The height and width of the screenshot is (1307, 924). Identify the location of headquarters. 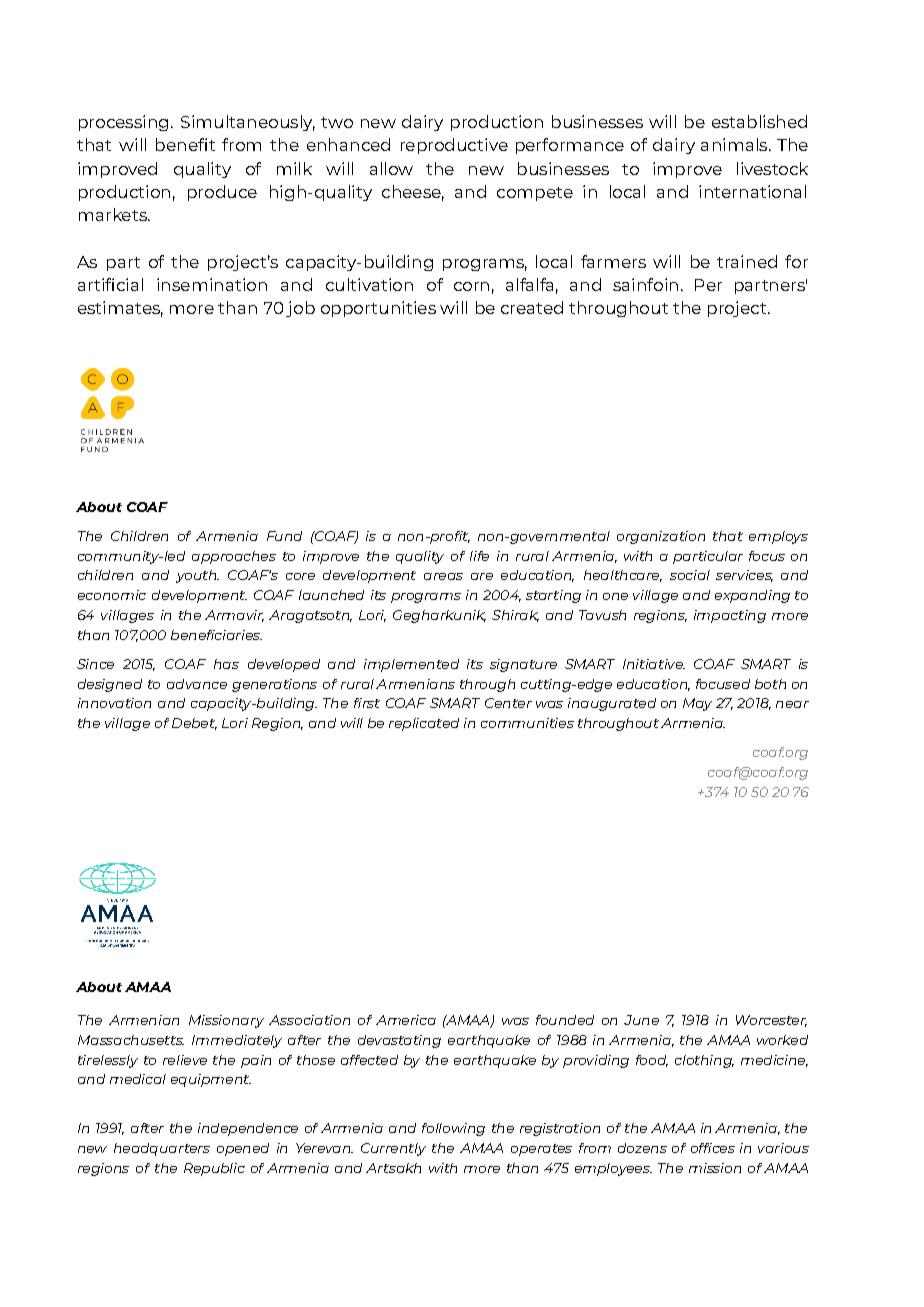
(162, 1149).
